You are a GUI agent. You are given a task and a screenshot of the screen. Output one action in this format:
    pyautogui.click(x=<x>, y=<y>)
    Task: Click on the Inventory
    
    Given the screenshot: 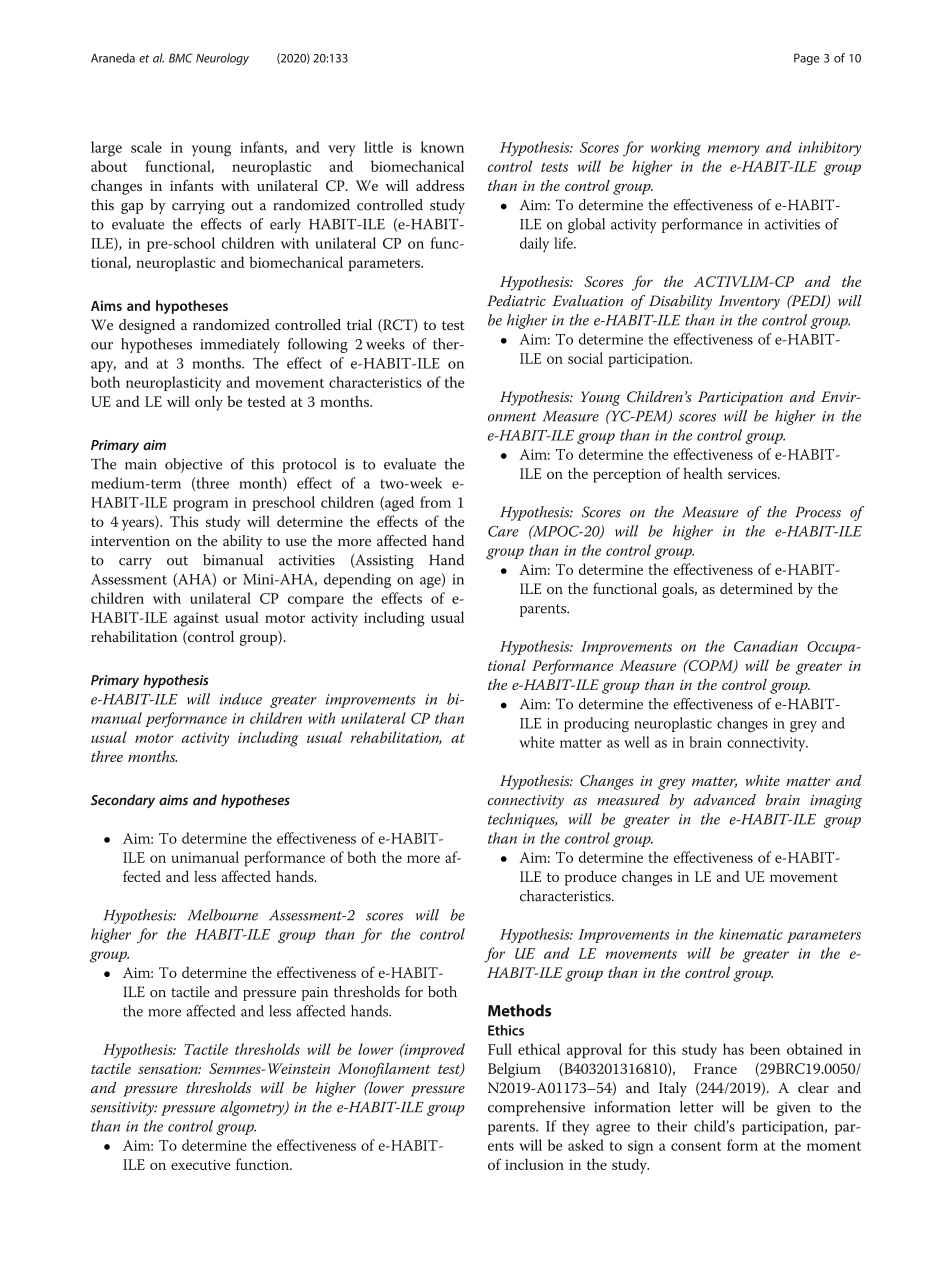 What is the action you would take?
    pyautogui.click(x=749, y=302)
